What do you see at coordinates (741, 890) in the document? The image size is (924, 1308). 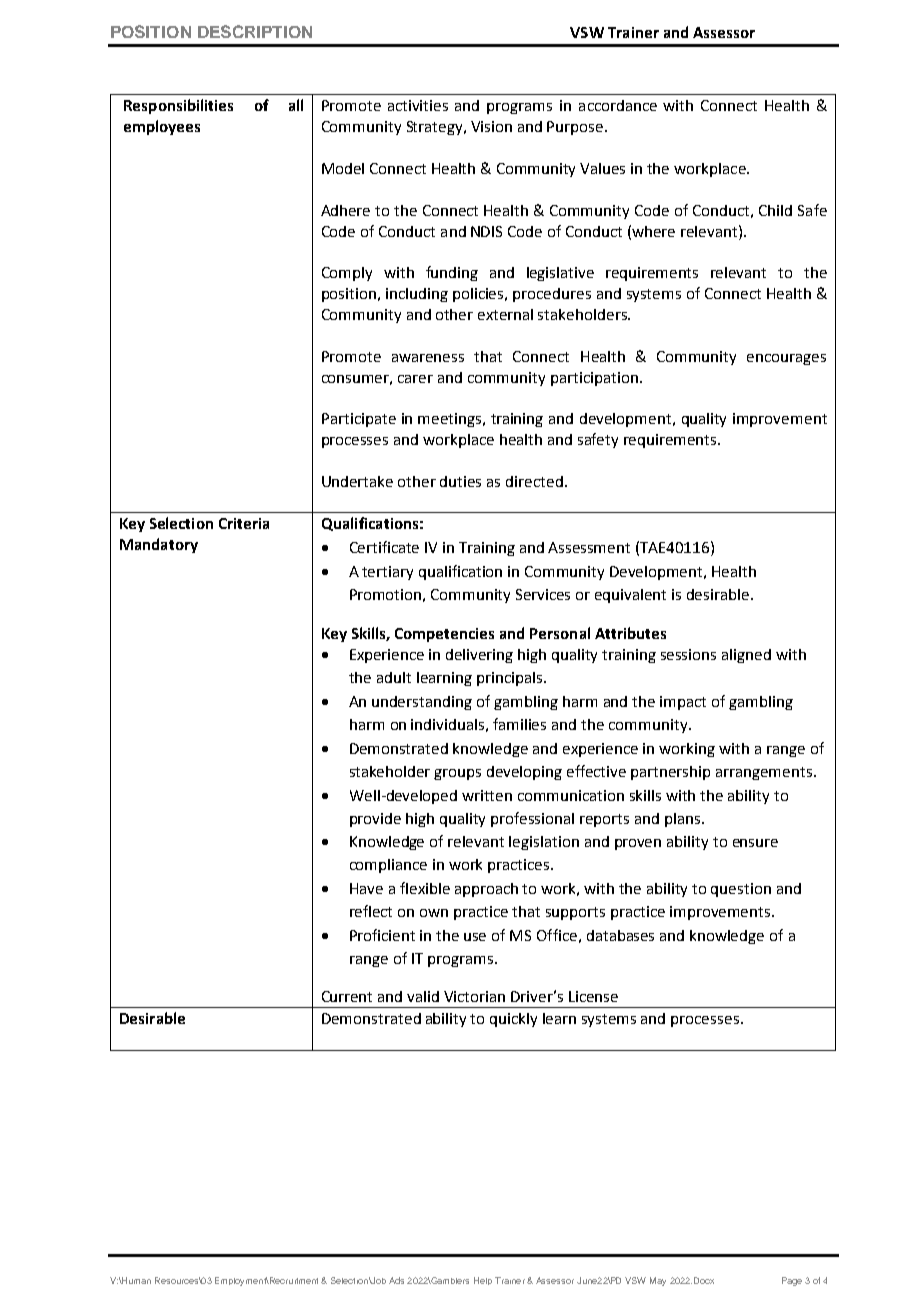 I see `question` at bounding box center [741, 890].
